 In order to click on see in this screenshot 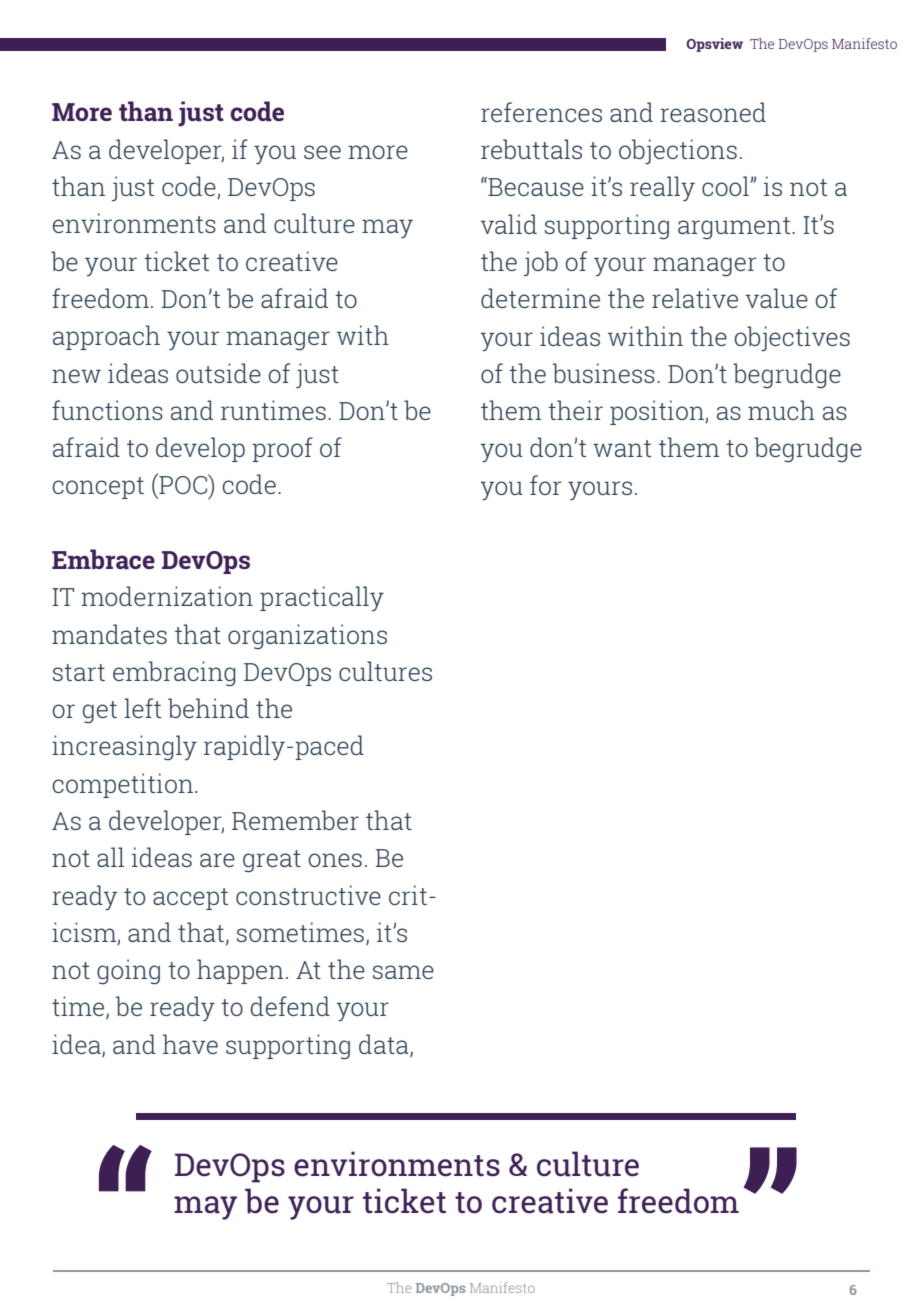, I will do `click(322, 152)`.
